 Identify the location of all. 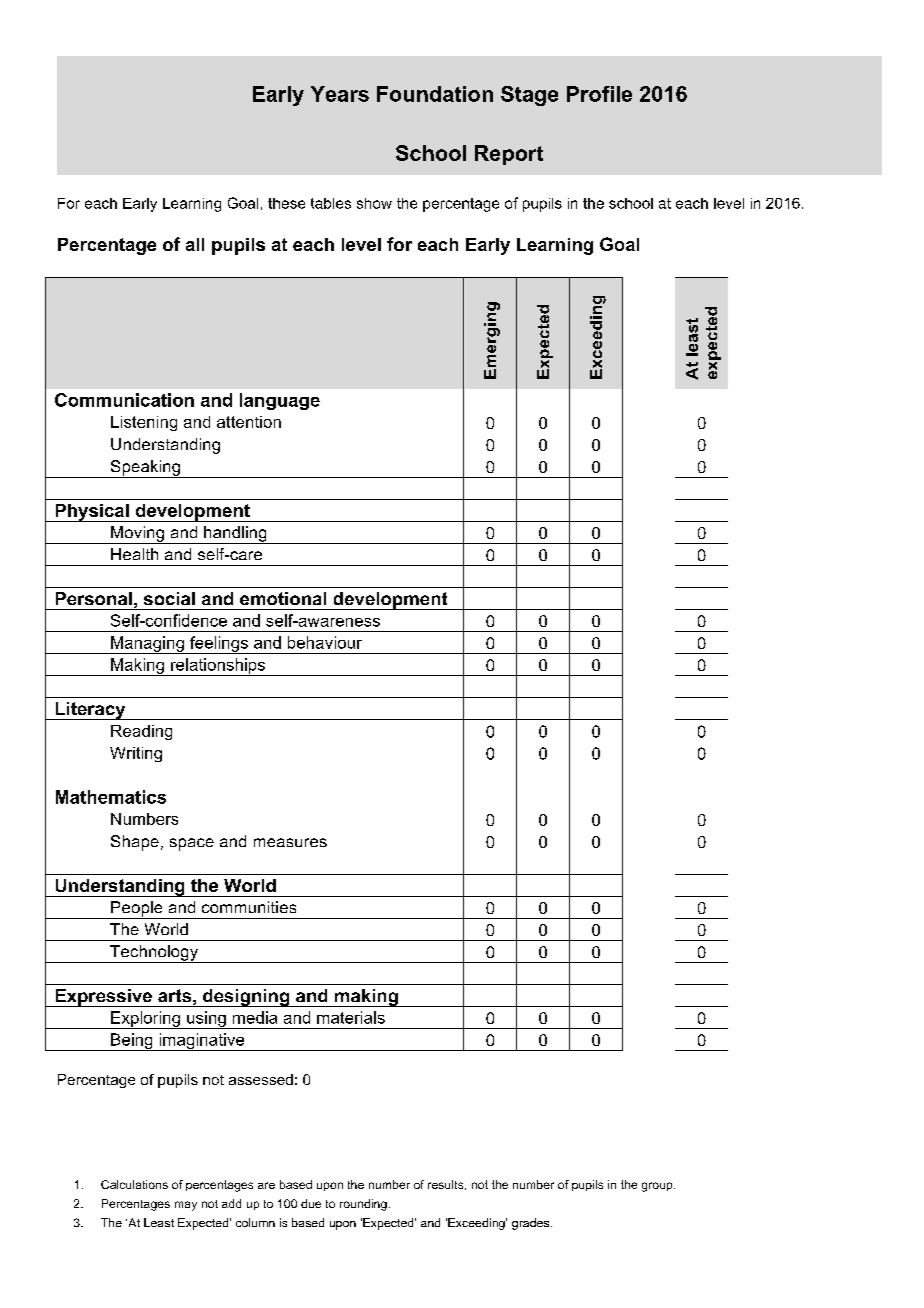
(195, 244).
